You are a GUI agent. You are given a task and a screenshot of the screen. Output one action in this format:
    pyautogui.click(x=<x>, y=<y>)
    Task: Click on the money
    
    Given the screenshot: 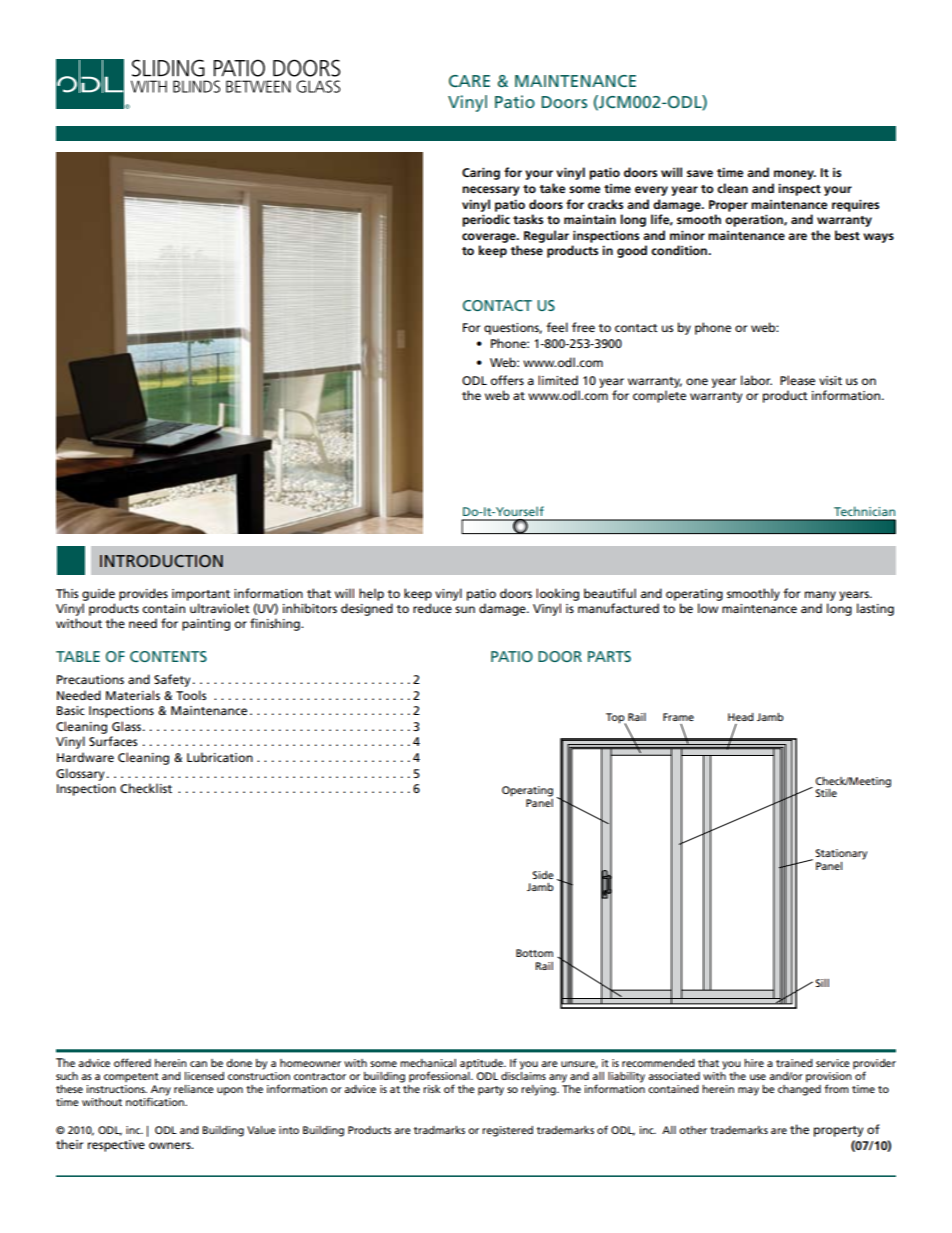 What is the action you would take?
    pyautogui.click(x=795, y=175)
